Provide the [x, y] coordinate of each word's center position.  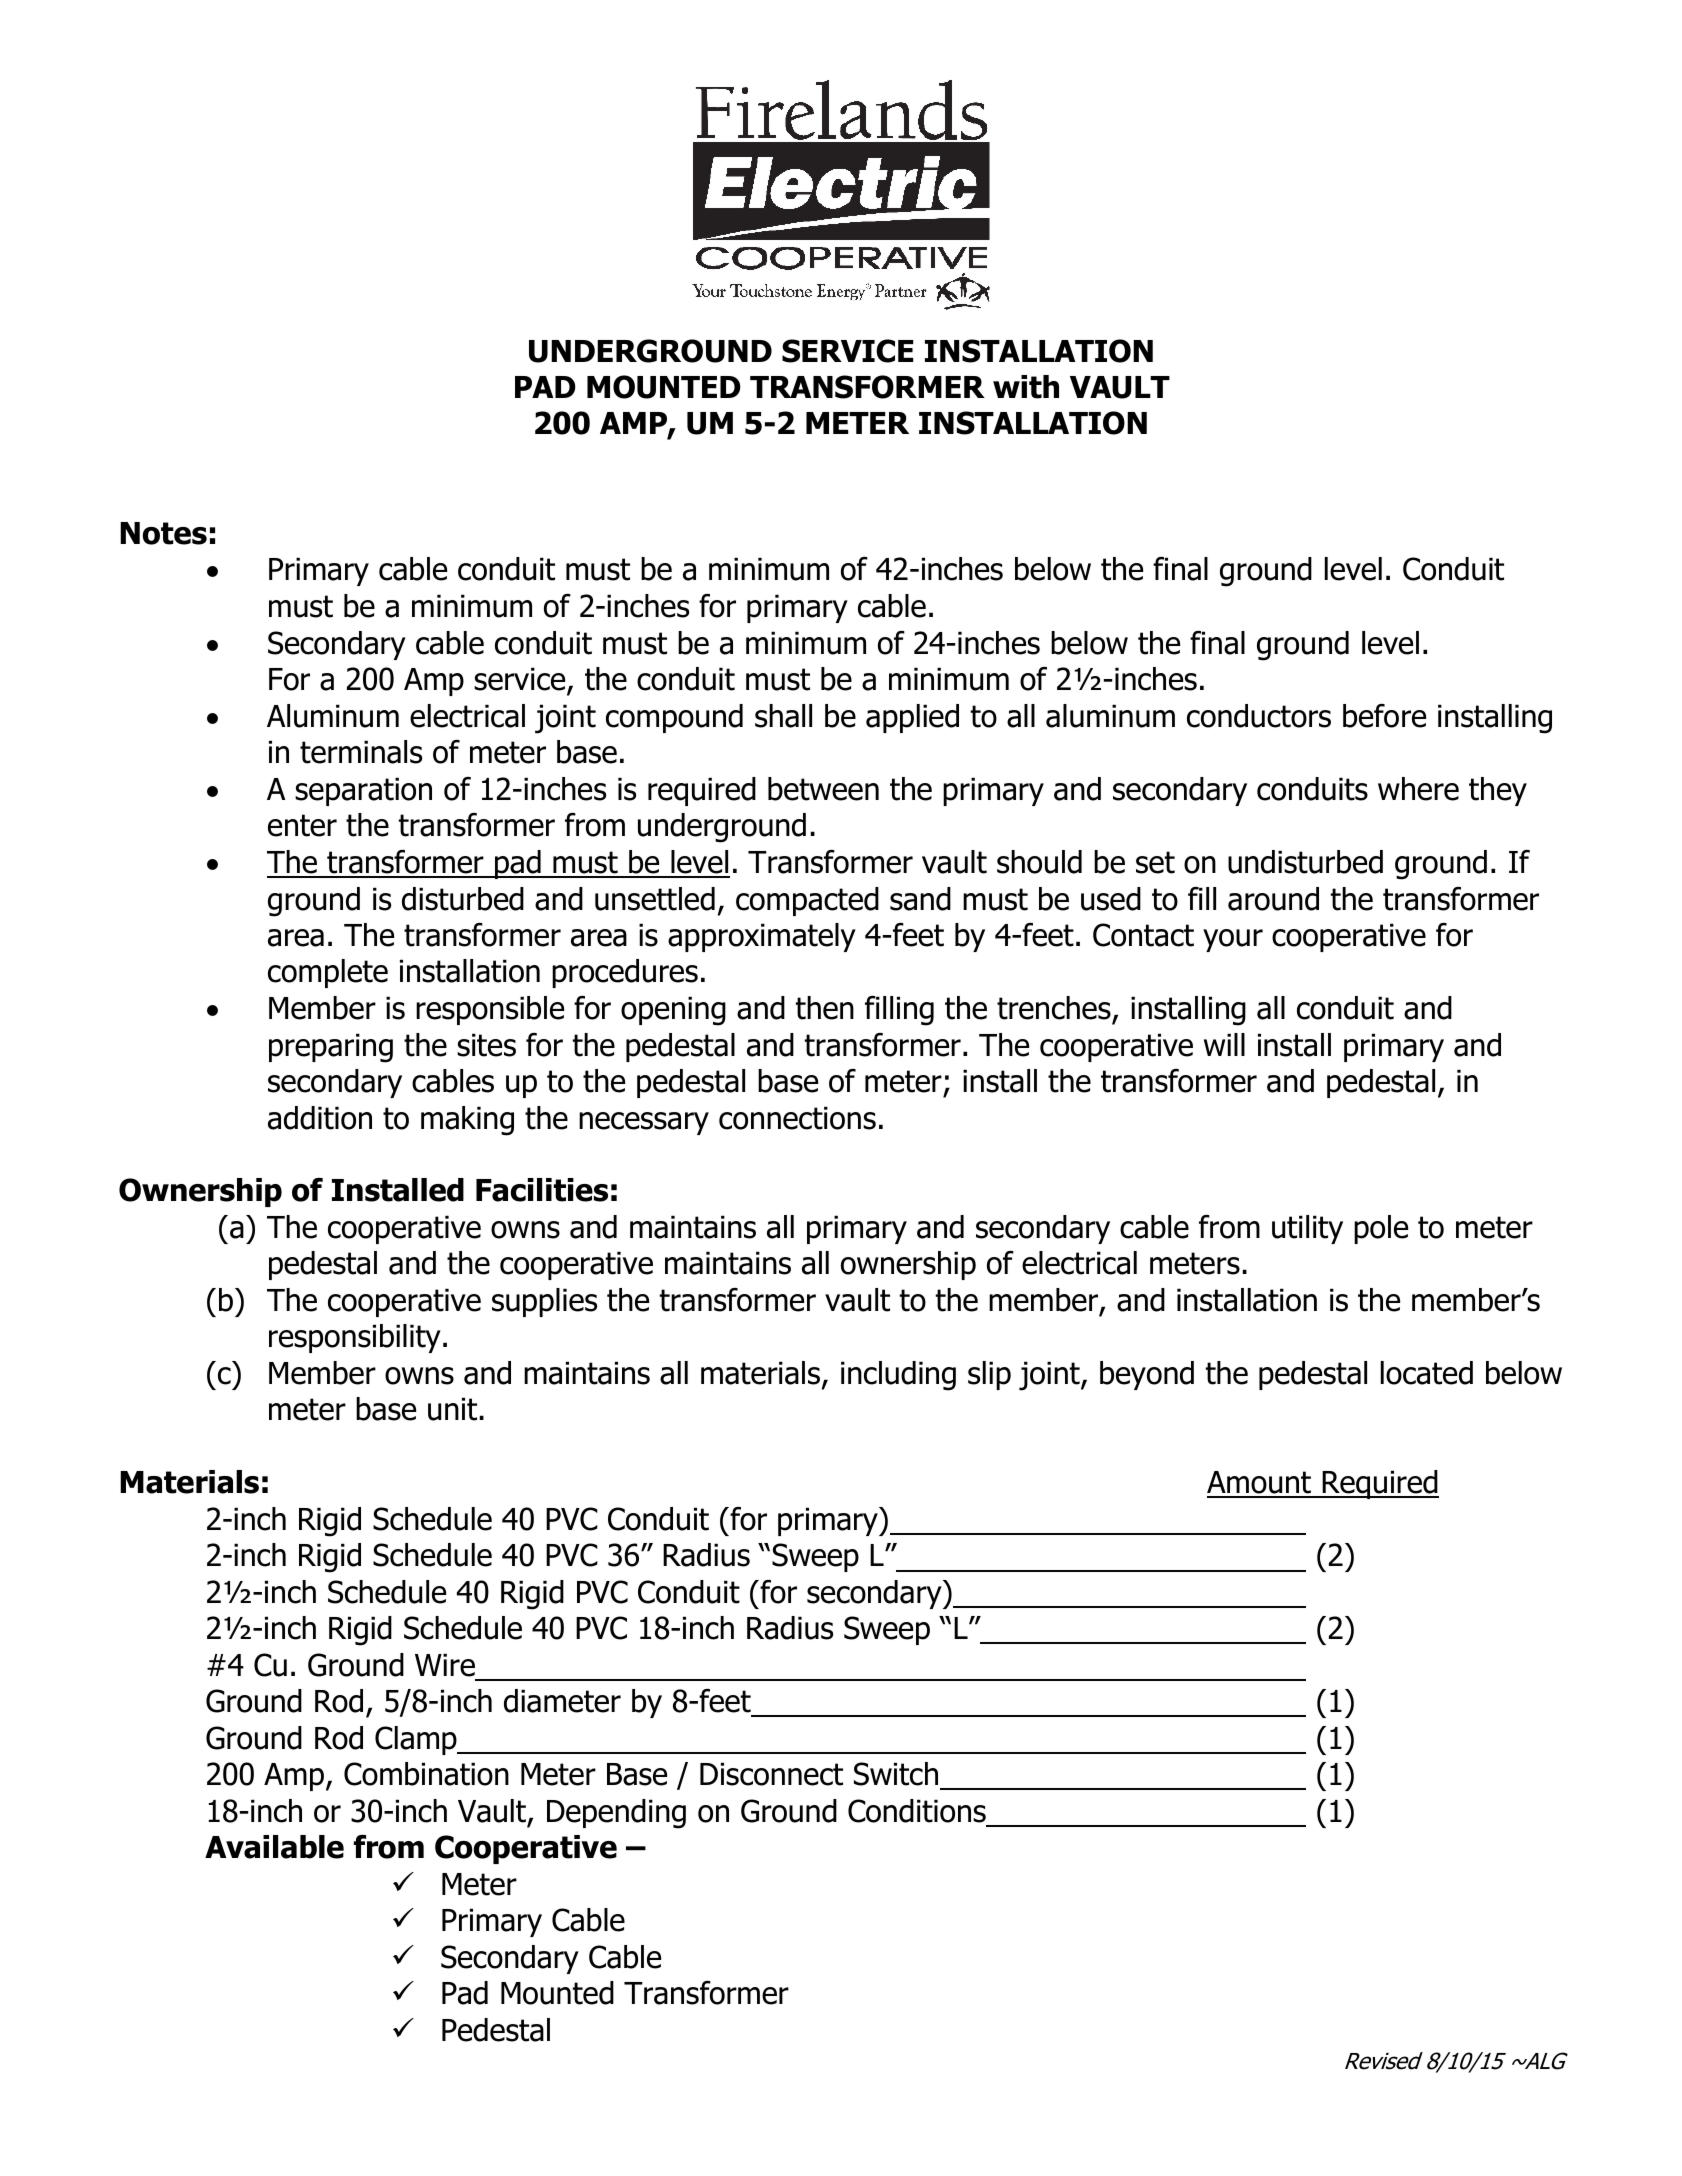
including [898, 1376]
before [1384, 716]
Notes [163, 533]
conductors [1259, 716]
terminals [361, 752]
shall [783, 716]
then [825, 1008]
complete [328, 973]
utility [1307, 1229]
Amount [1260, 1484]
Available [274, 1847]
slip [989, 1375]
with [1026, 387]
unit [452, 1409]
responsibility [355, 1338]
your [1233, 940]
